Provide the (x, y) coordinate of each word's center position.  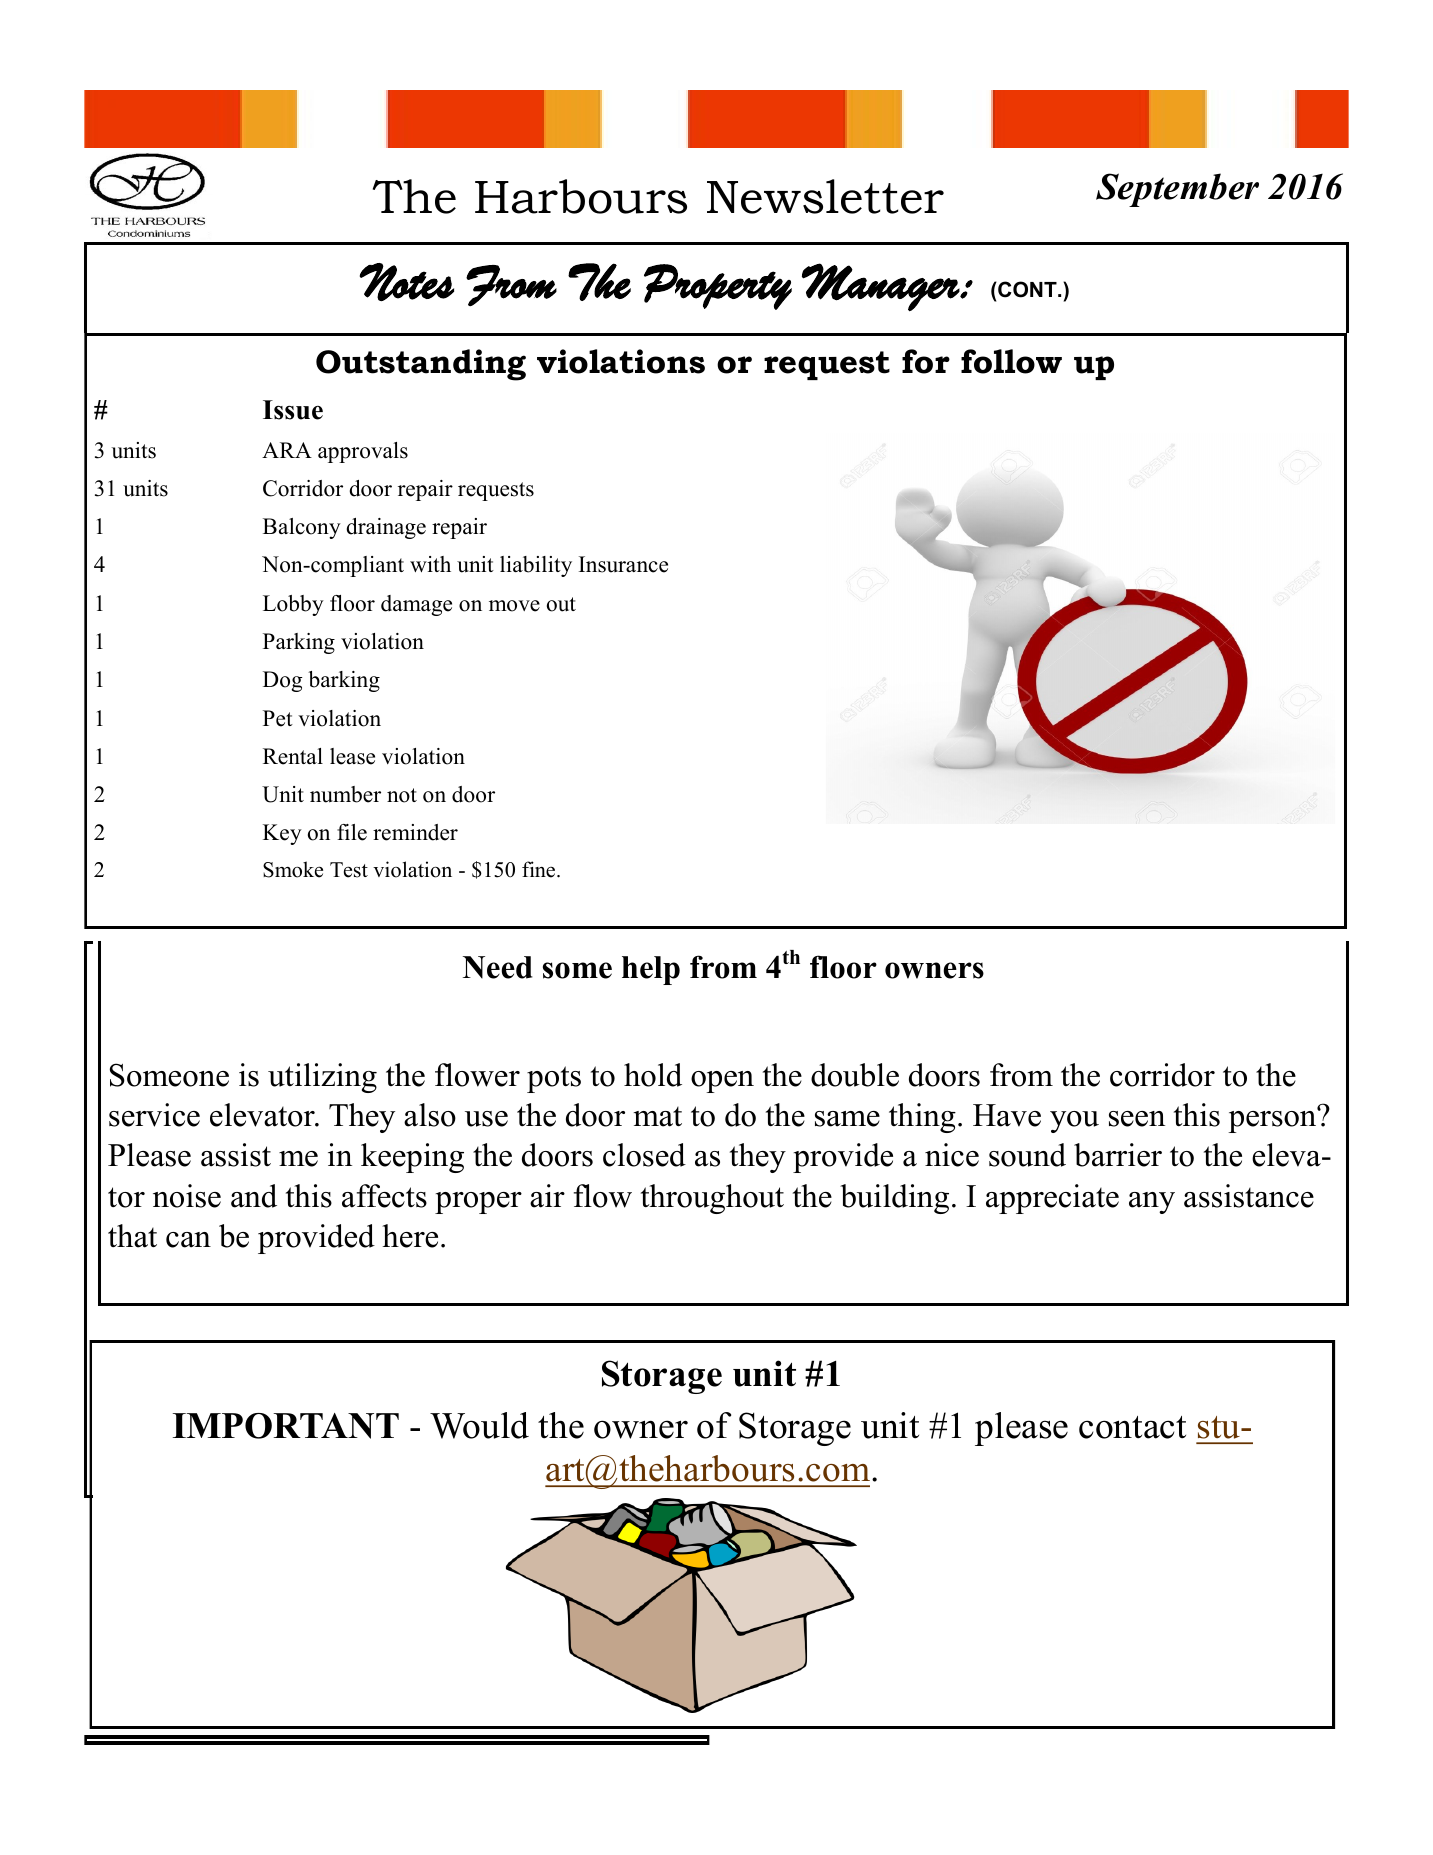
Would (479, 1425)
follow (1011, 361)
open (722, 1082)
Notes (407, 282)
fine (540, 869)
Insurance (623, 564)
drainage (386, 528)
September (1177, 190)
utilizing (322, 1078)
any (1152, 1203)
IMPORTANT (286, 1426)
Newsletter (825, 196)
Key (282, 834)
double (855, 1075)
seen (1137, 1119)
